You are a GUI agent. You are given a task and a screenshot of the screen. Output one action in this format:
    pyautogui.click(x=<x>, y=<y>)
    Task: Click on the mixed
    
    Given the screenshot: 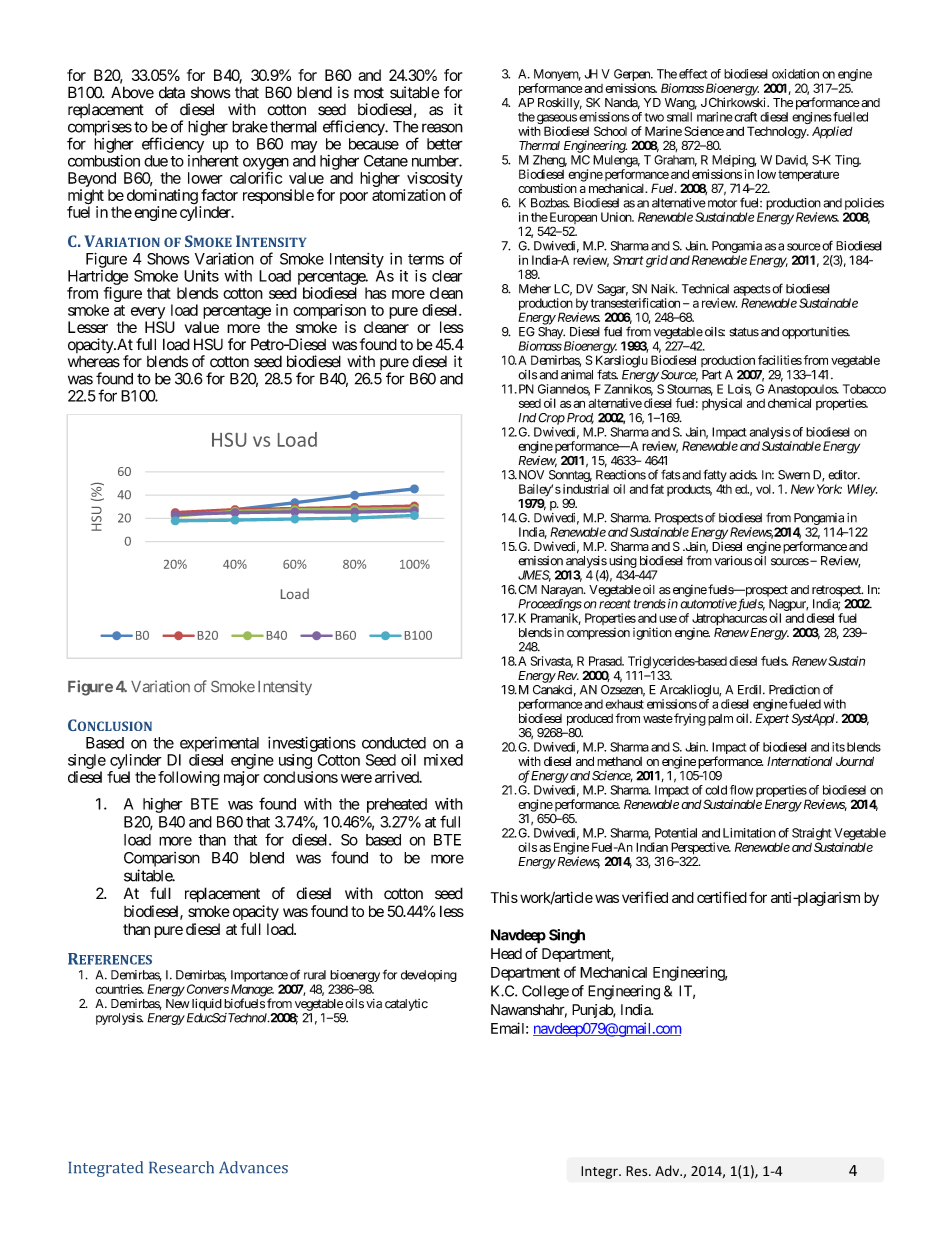 What is the action you would take?
    pyautogui.click(x=443, y=760)
